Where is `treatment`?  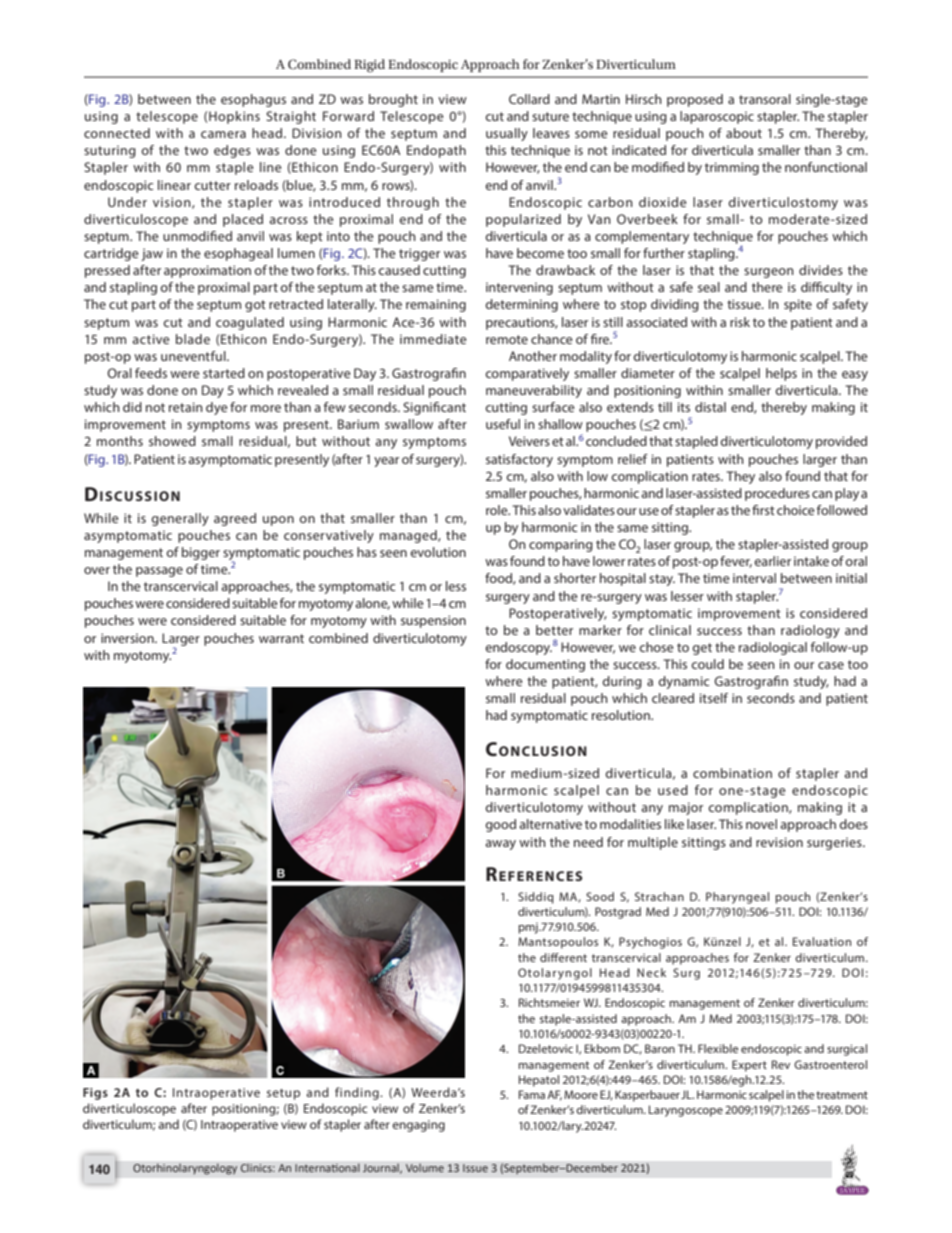
treatment is located at coordinates (842, 1095).
